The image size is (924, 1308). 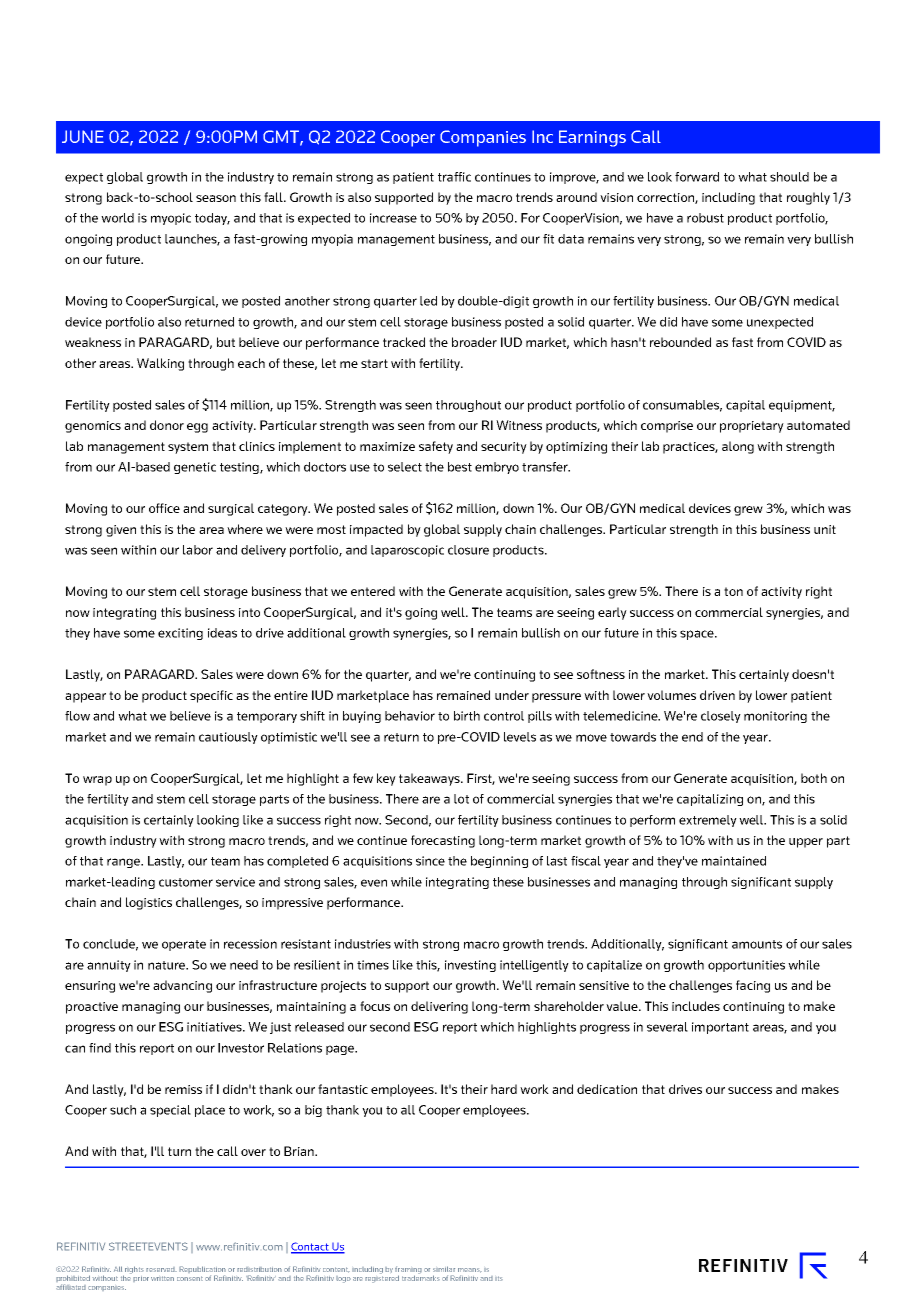 What do you see at coordinates (499, 1278) in the screenshot?
I see `its` at bounding box center [499, 1278].
